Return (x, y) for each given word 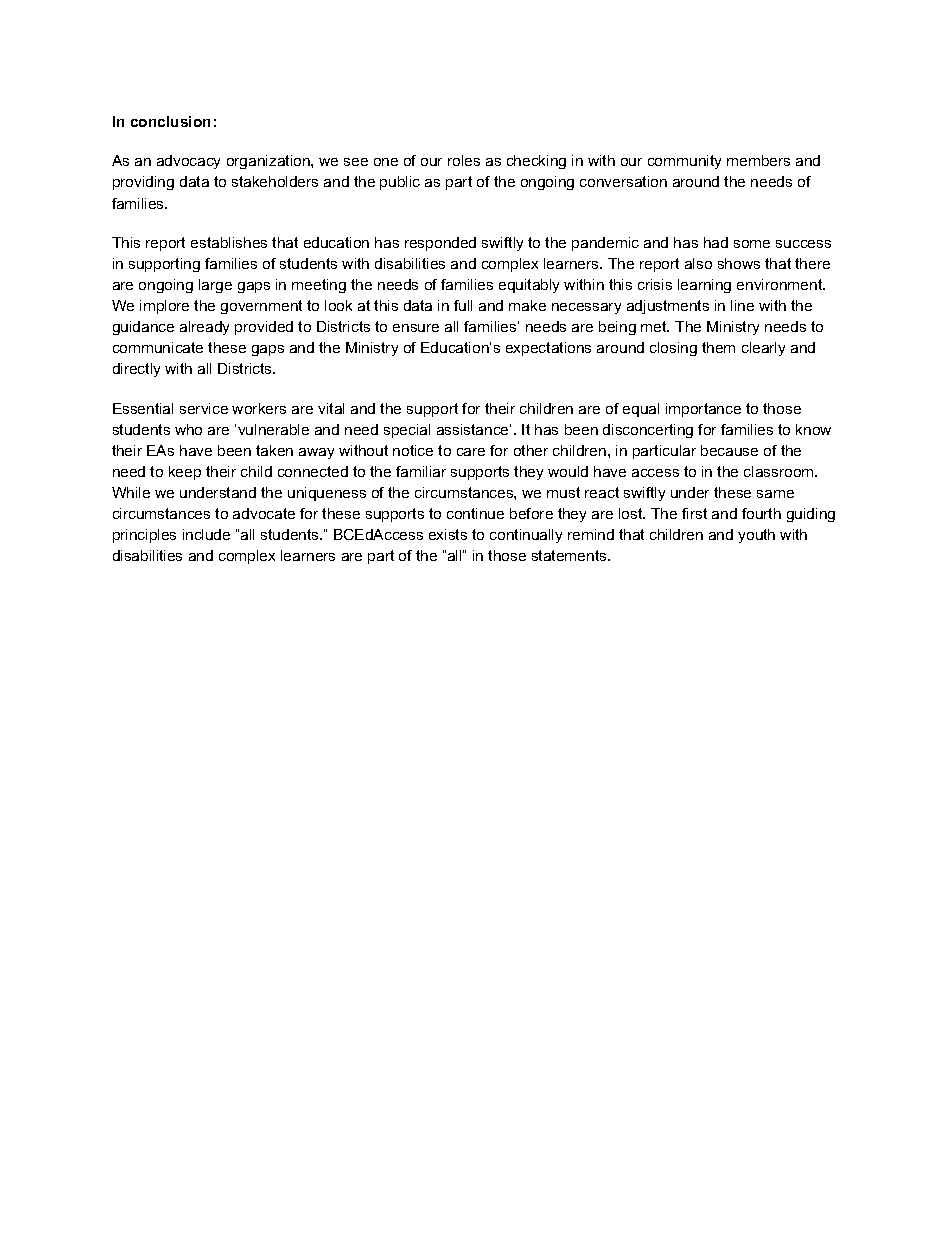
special (407, 431)
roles (464, 160)
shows (739, 263)
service (204, 408)
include (206, 534)
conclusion (170, 121)
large (215, 286)
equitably (529, 286)
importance (703, 410)
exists (448, 534)
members (758, 160)
